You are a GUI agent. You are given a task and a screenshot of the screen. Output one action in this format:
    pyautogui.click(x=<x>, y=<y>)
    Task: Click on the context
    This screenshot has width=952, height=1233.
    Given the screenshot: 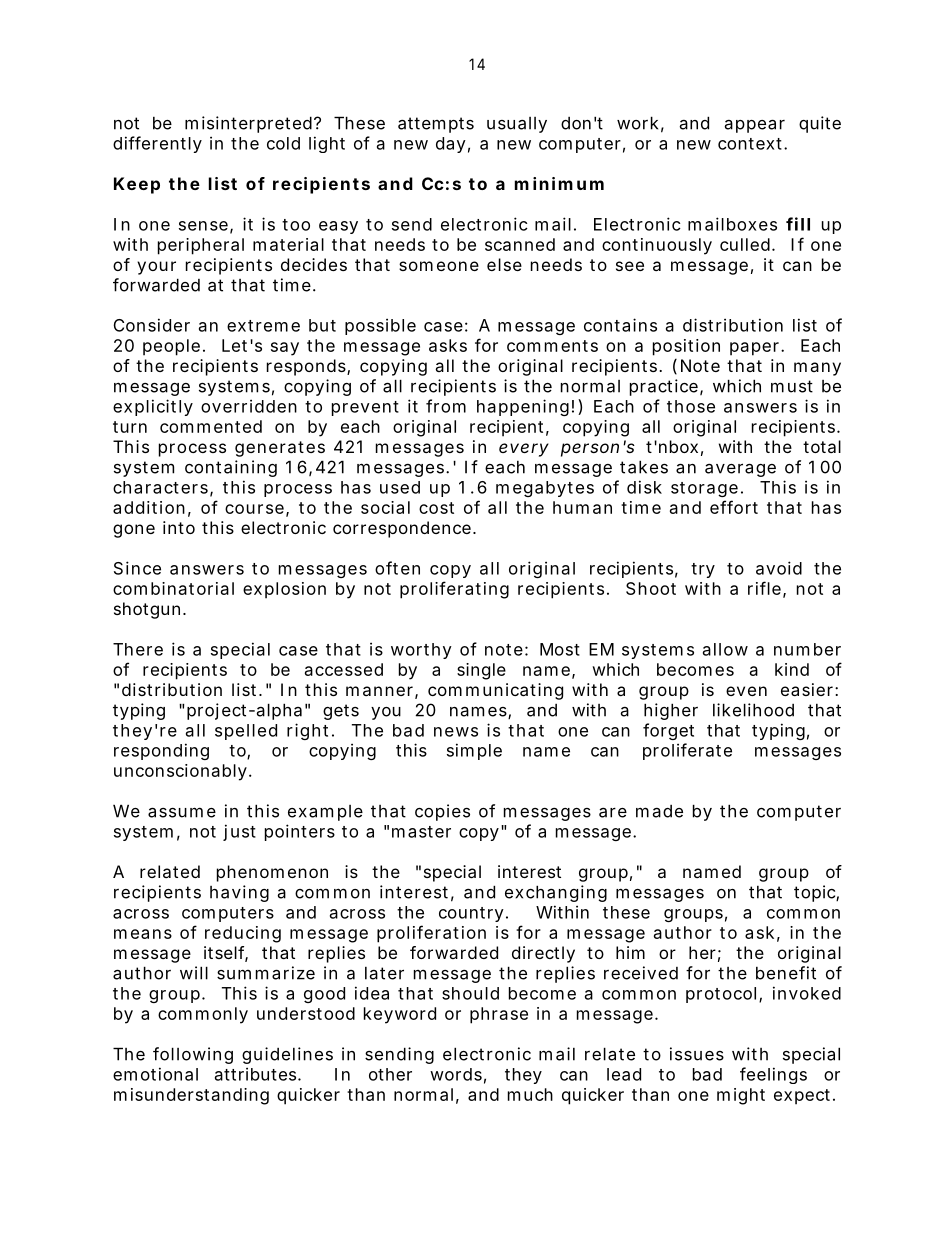 What is the action you would take?
    pyautogui.click(x=751, y=144)
